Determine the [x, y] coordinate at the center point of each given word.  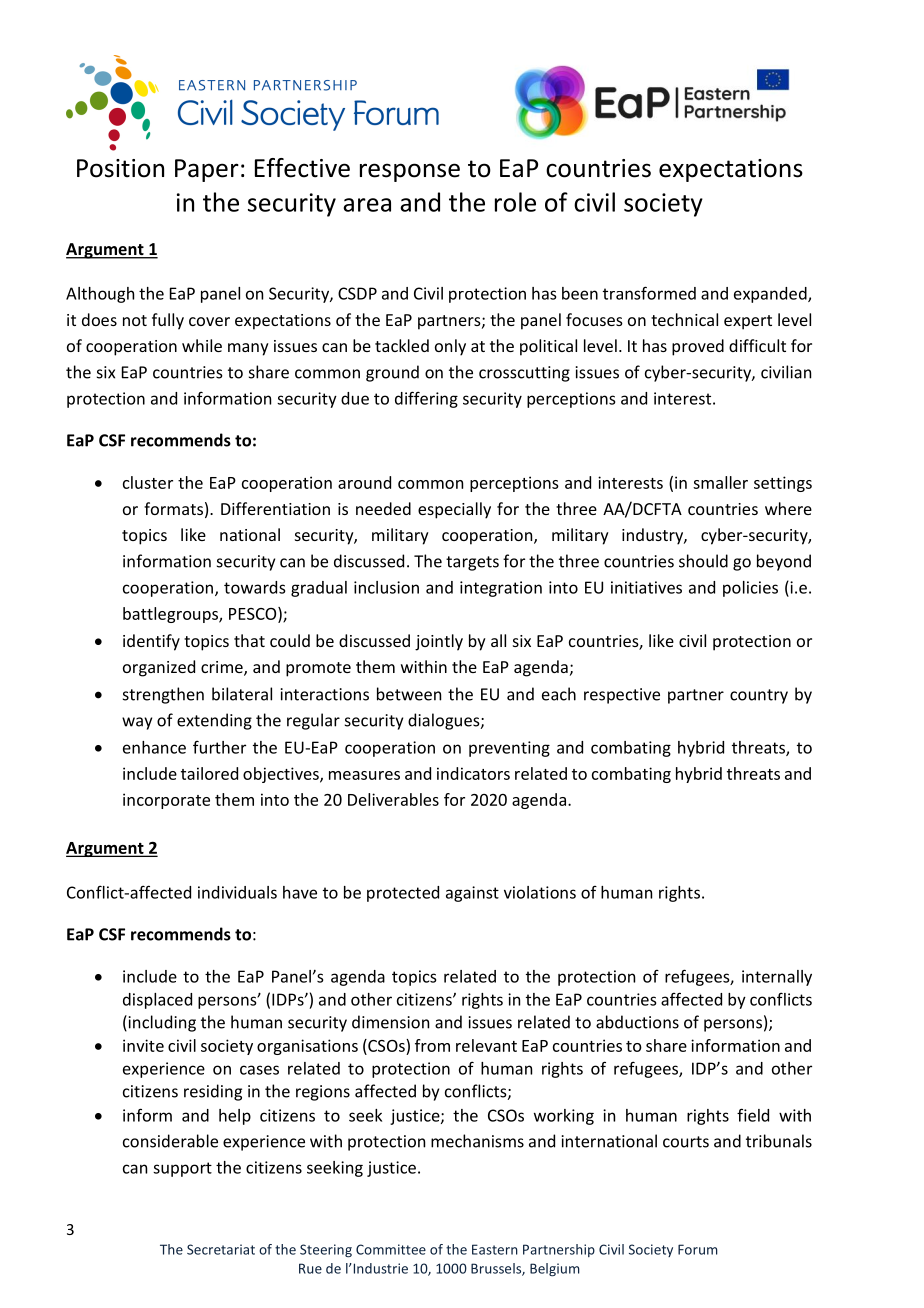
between [409, 694]
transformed [649, 293]
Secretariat [221, 1249]
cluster [148, 482]
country [759, 696]
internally [777, 978]
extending [214, 721]
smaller [720, 482]
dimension [390, 1022]
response [410, 172]
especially [454, 510]
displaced [157, 1001]
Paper [207, 170]
